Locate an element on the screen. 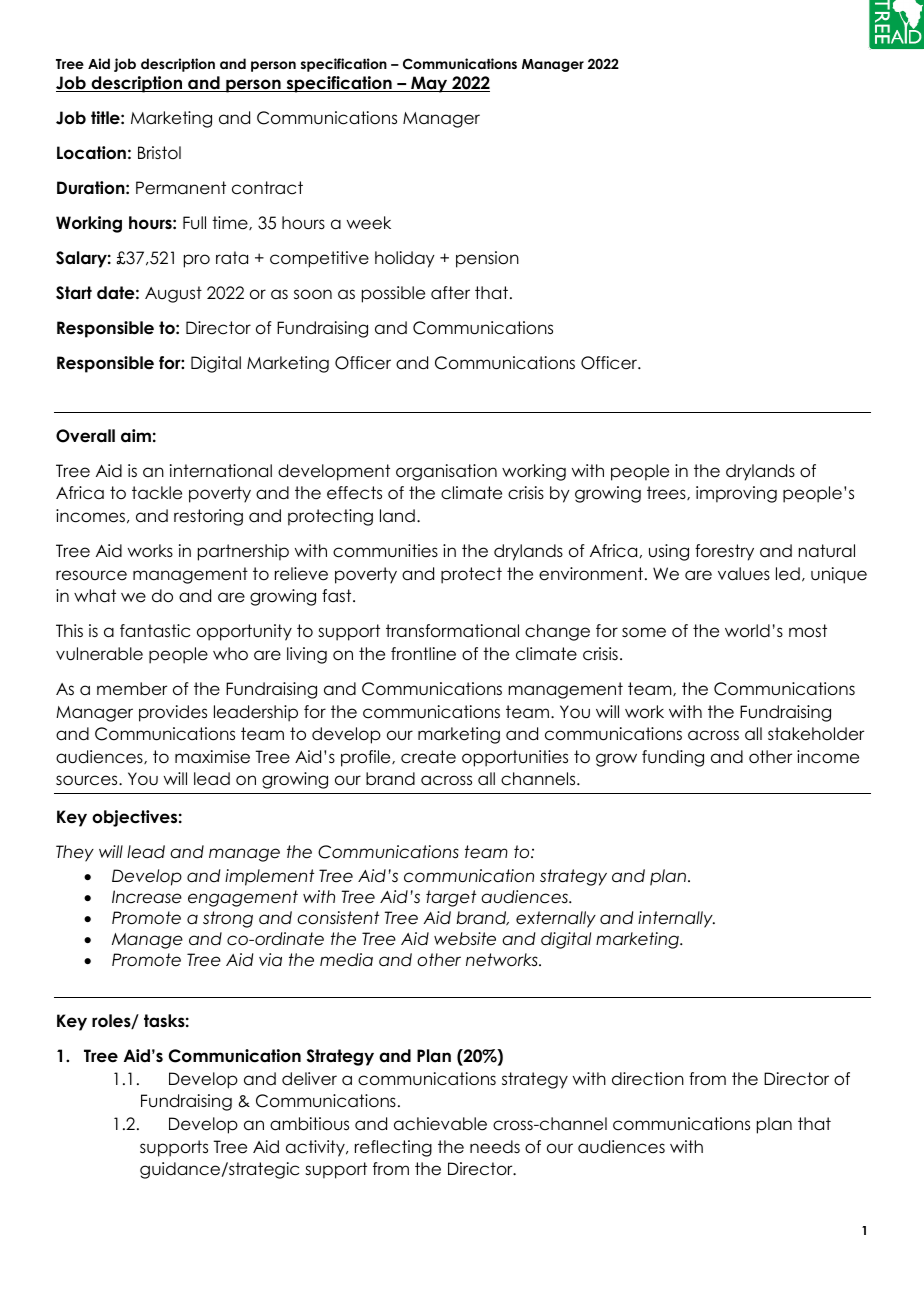  pension is located at coordinates (487, 259).
